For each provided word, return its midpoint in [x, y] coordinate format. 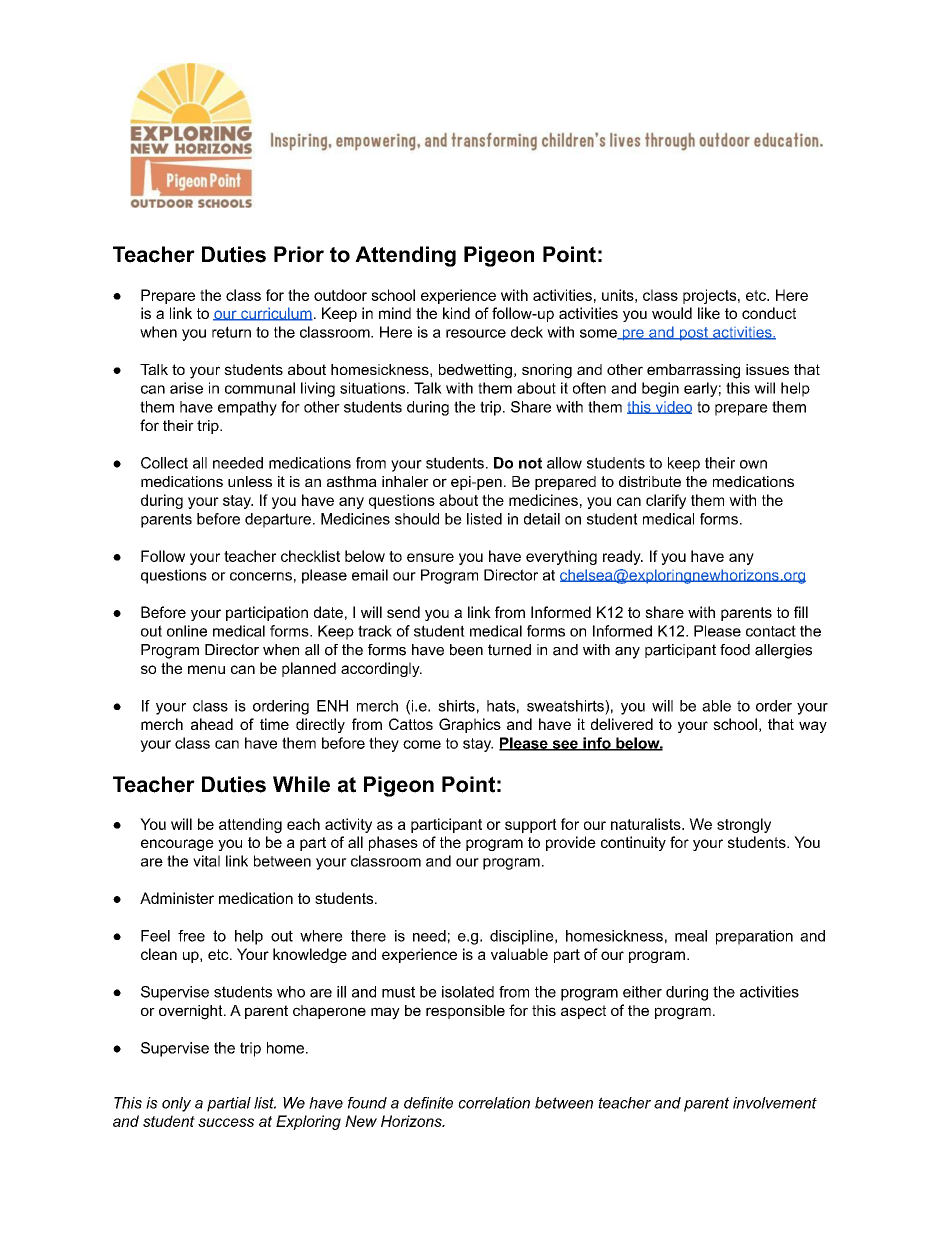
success [226, 1122]
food [735, 650]
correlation [494, 1103]
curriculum [276, 314]
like [709, 313]
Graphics [470, 725]
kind [456, 313]
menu [206, 669]
